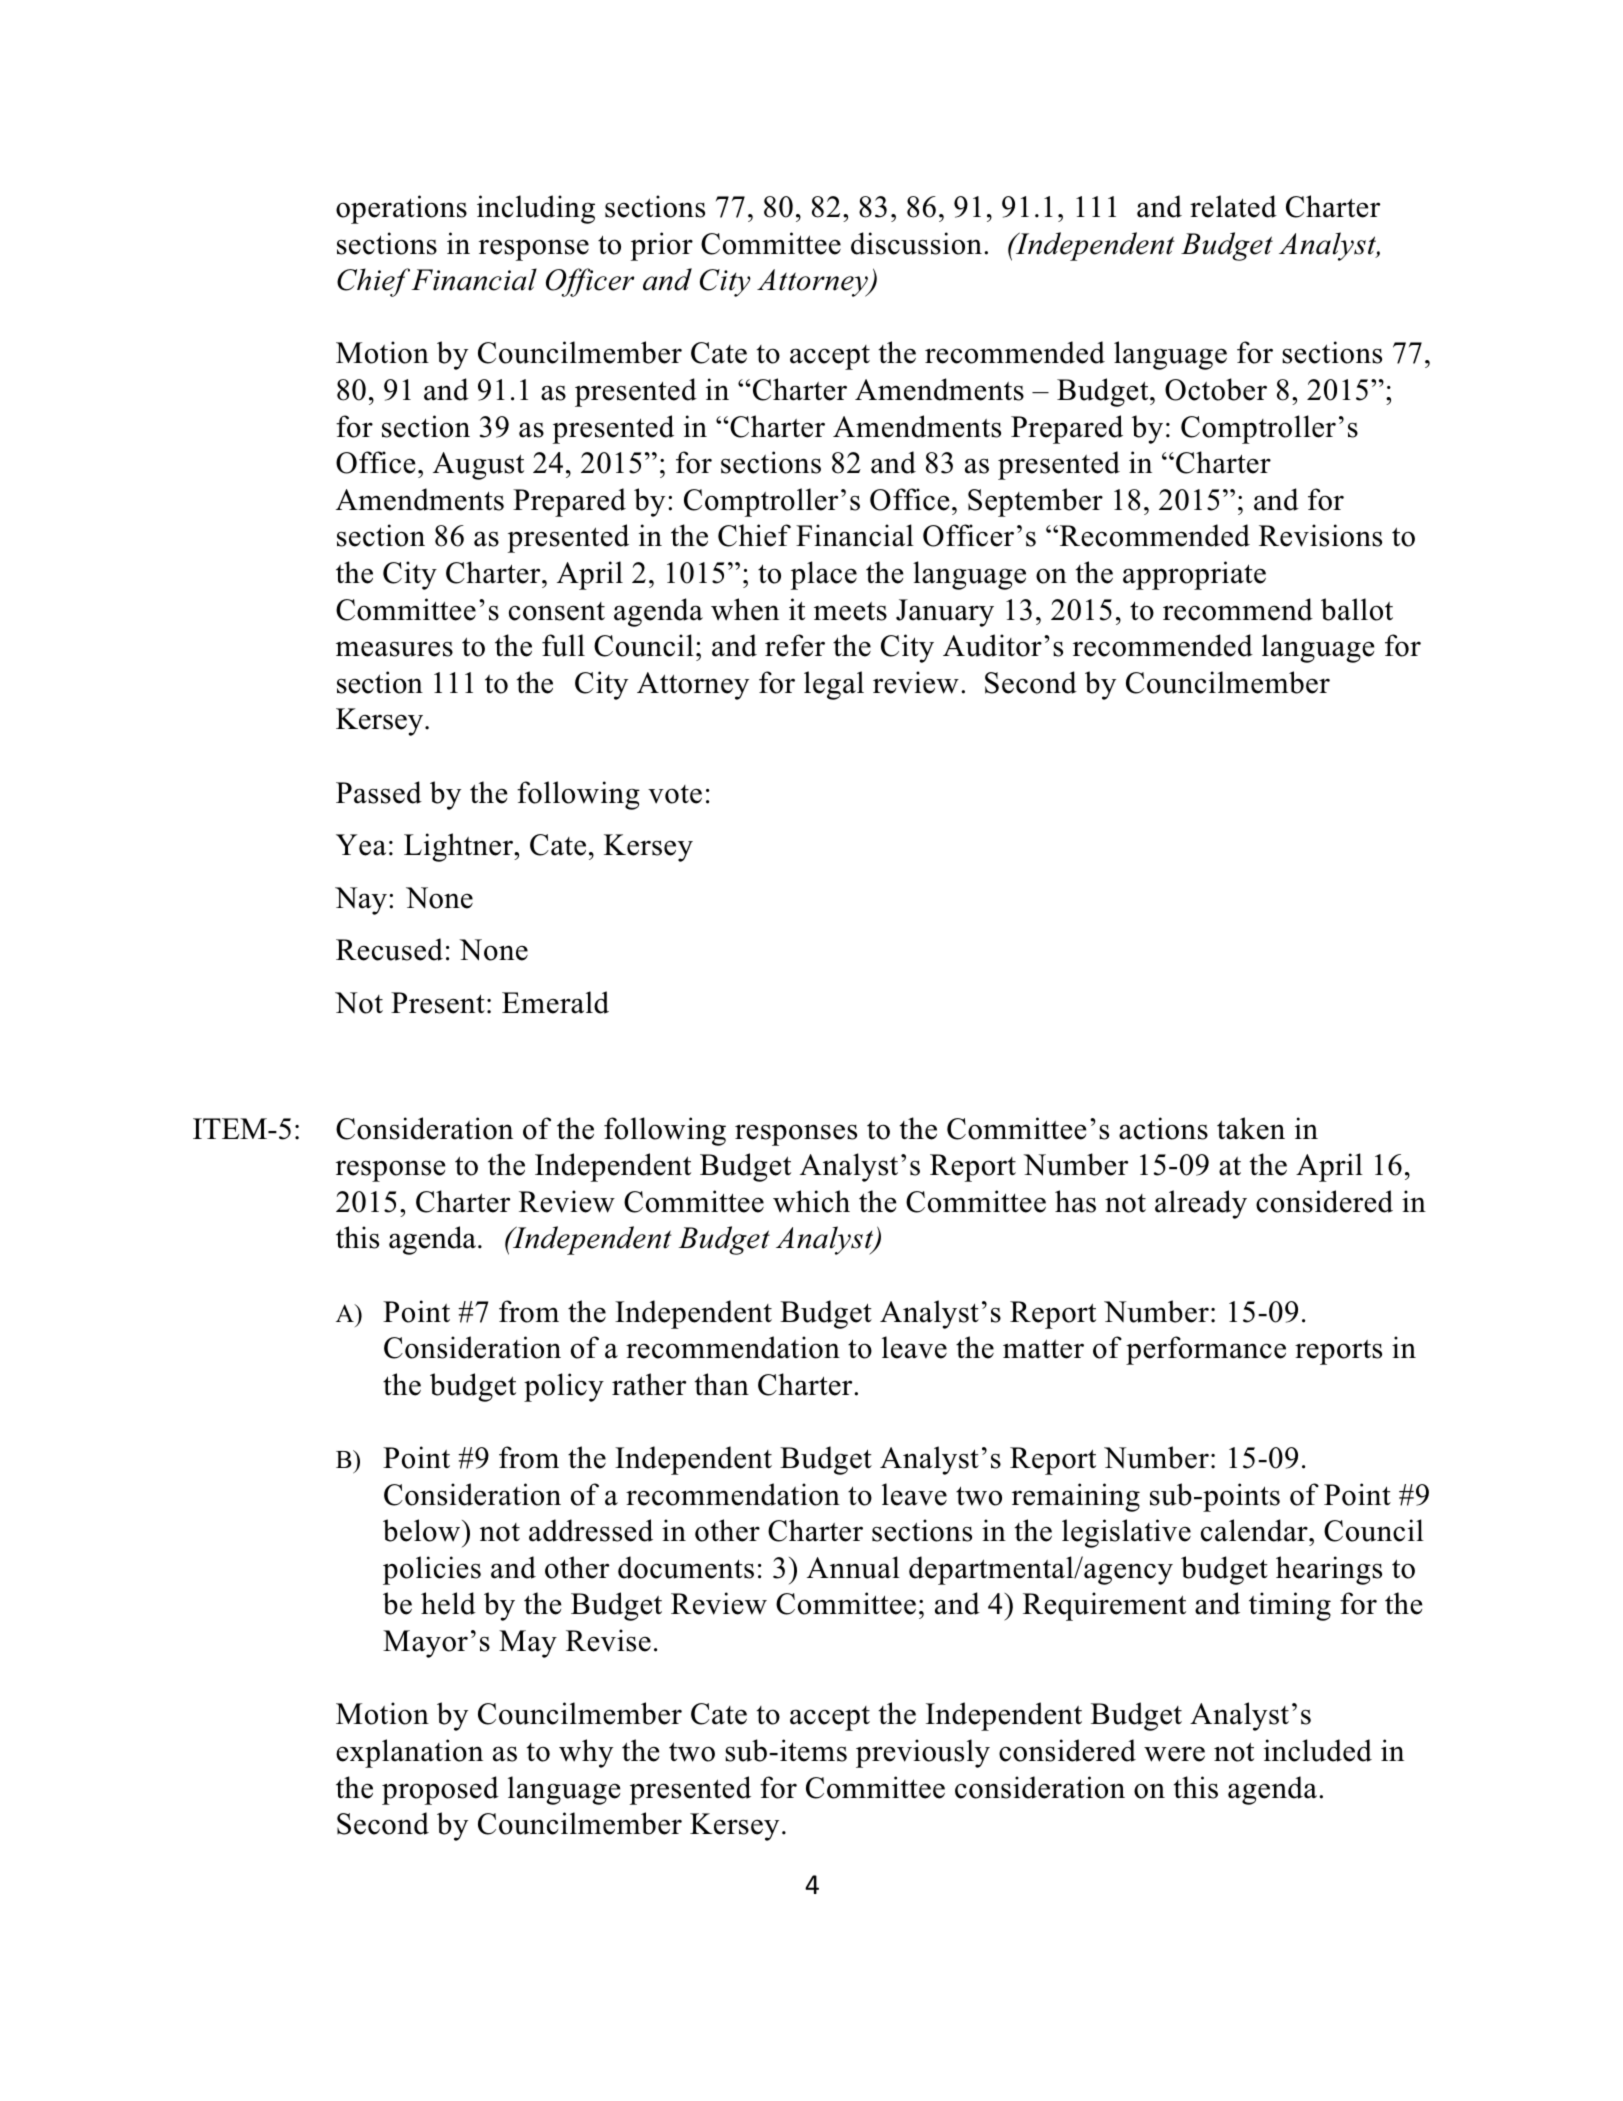  Describe the element at coordinates (1233, 206) in the page. I see `related` at that location.
